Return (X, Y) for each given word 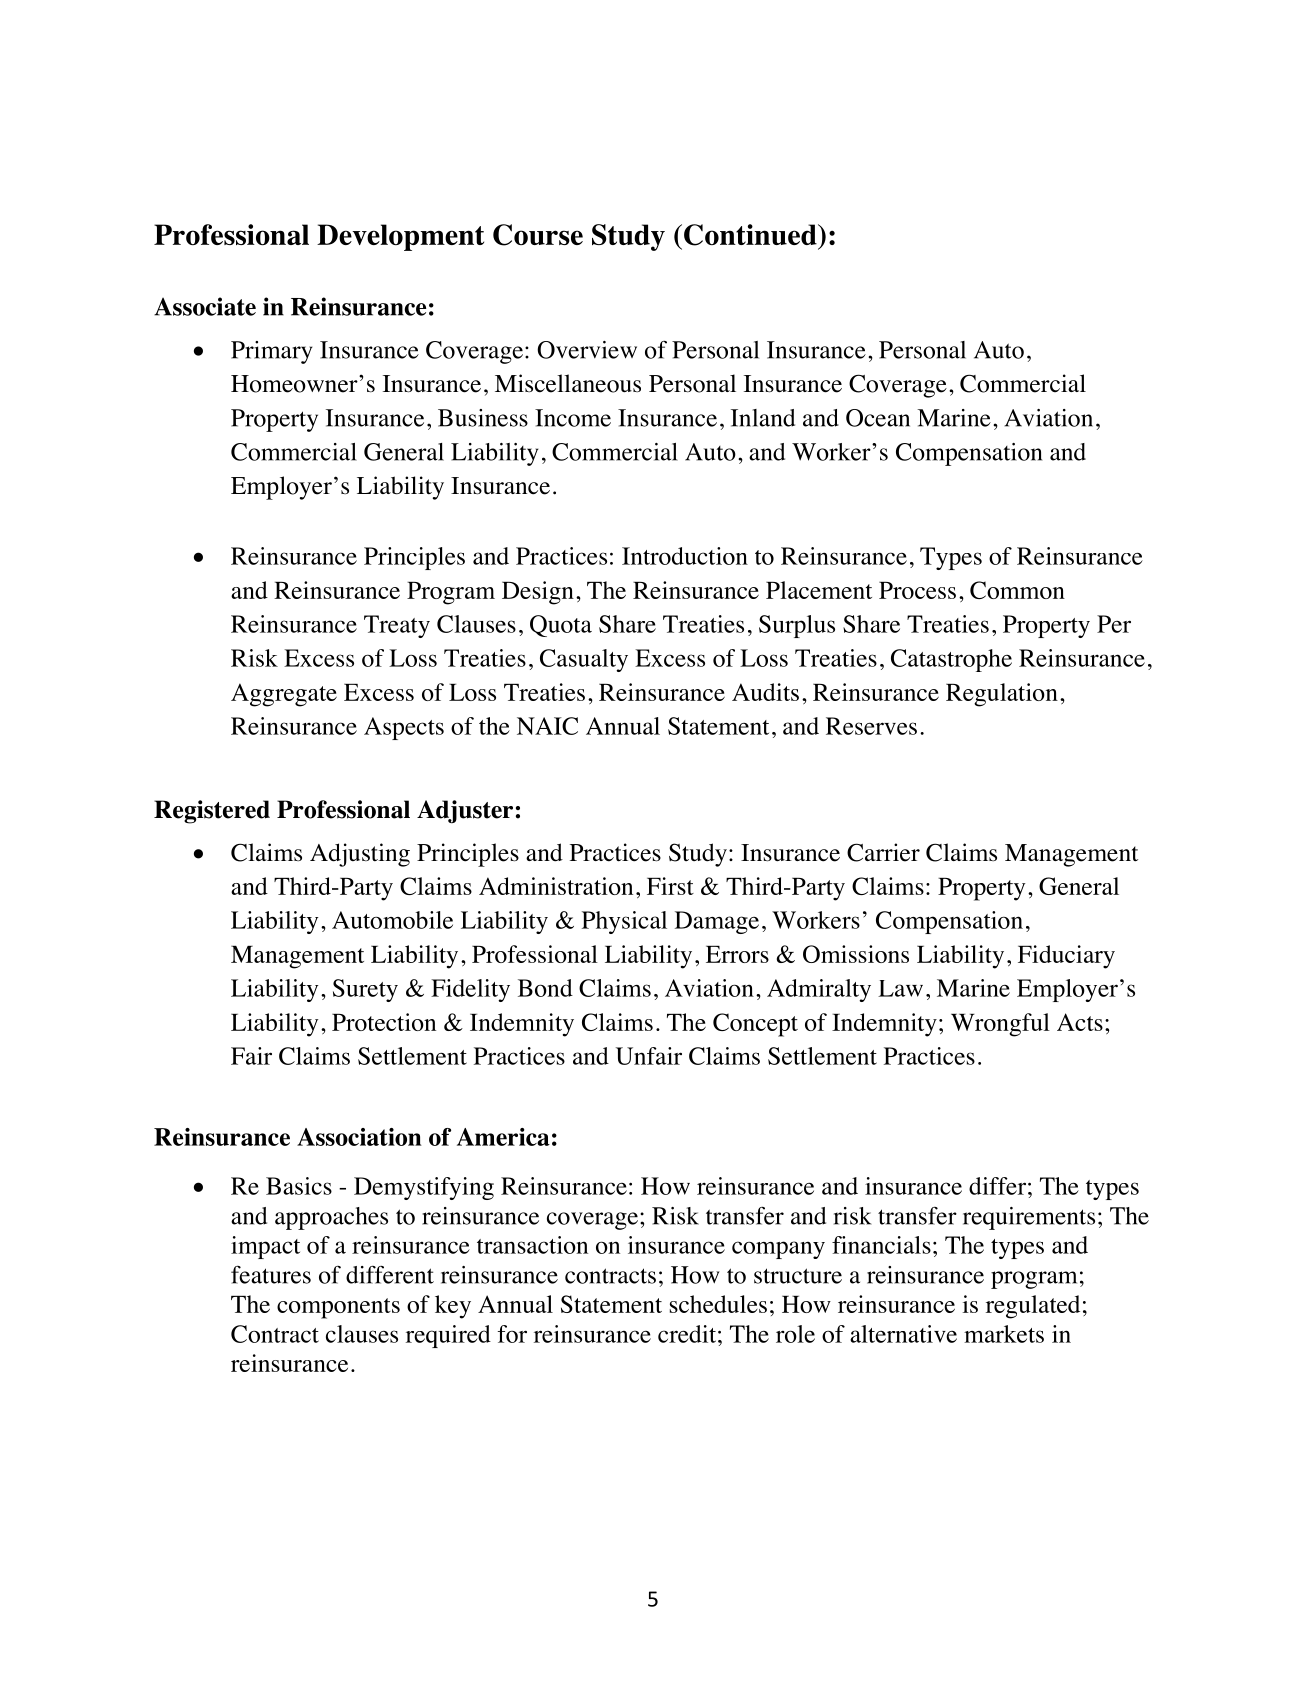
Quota (561, 626)
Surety (365, 990)
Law (900, 988)
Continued (751, 235)
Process (917, 590)
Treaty (397, 626)
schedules (718, 1304)
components (338, 1308)
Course (538, 235)
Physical (624, 922)
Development (400, 237)
